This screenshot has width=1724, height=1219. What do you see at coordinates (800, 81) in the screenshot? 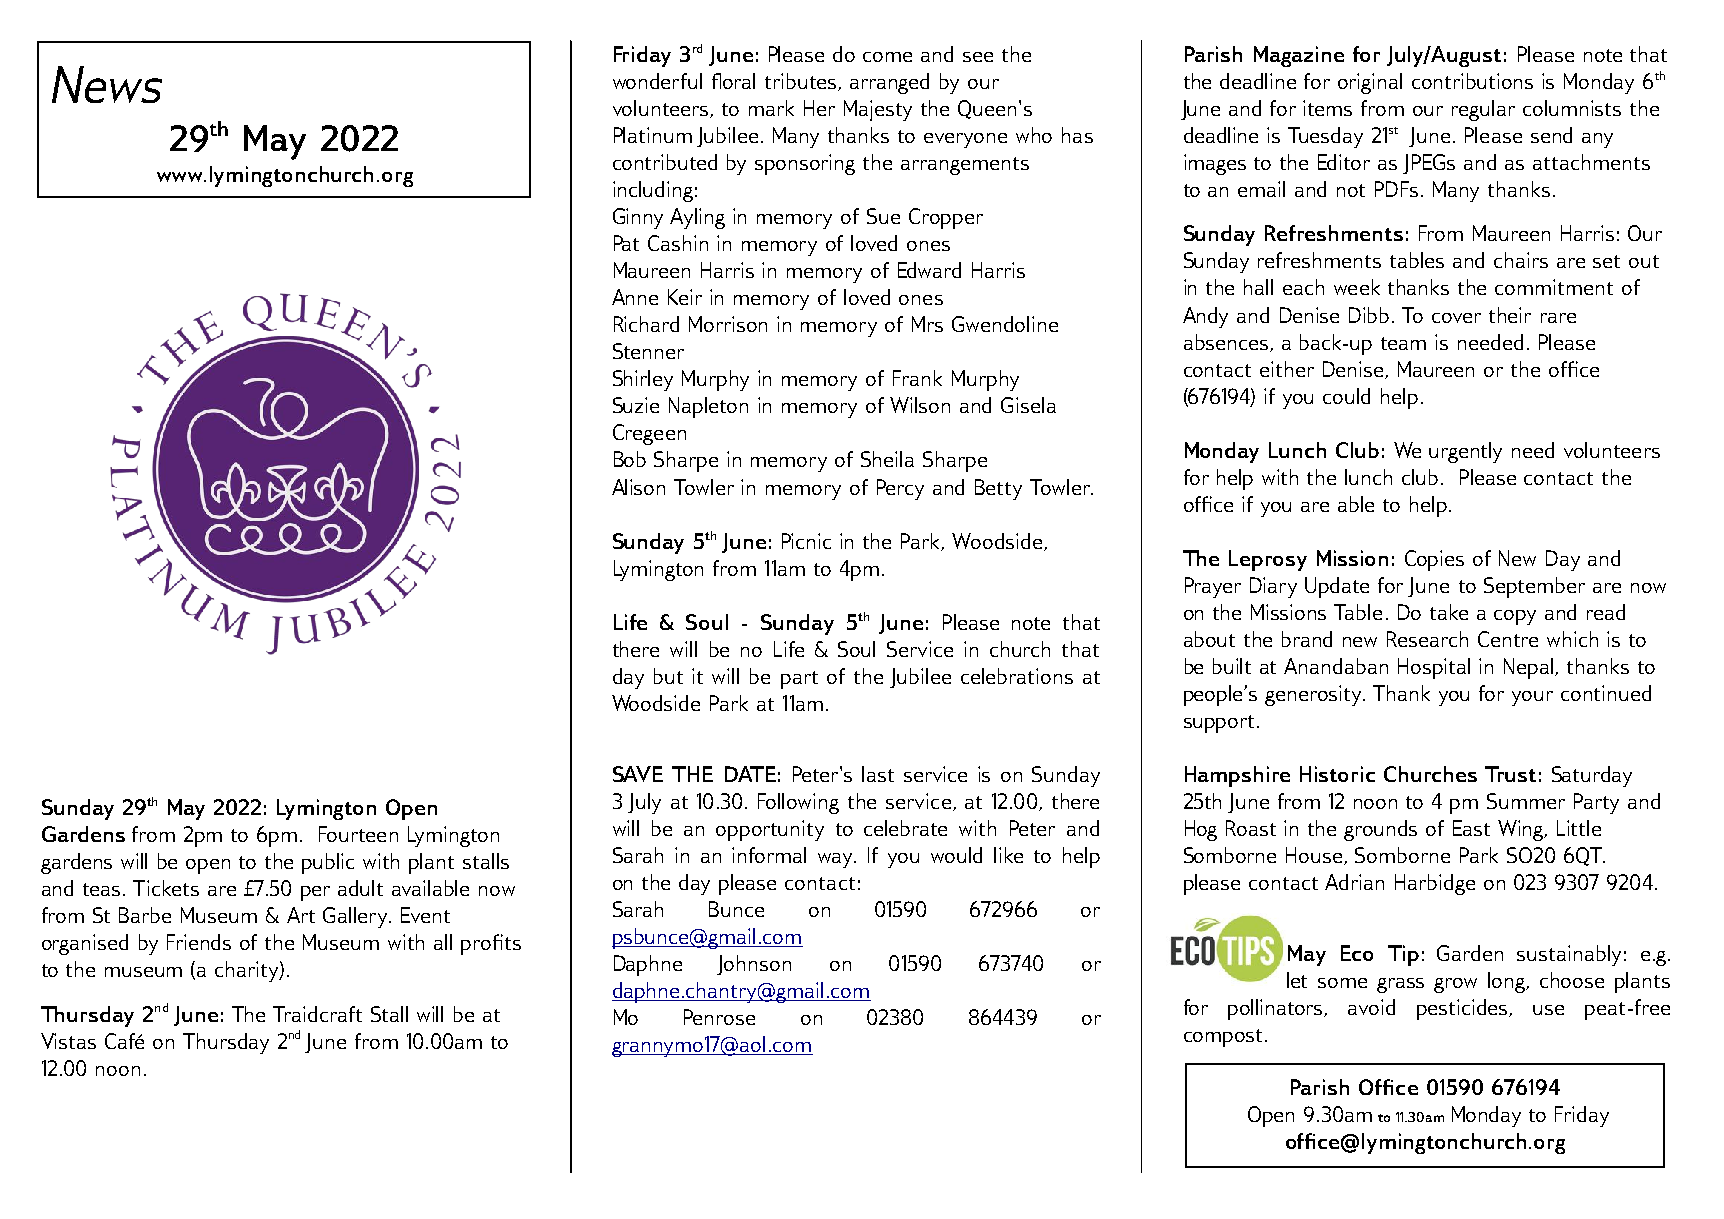
I see `tributes` at bounding box center [800, 81].
